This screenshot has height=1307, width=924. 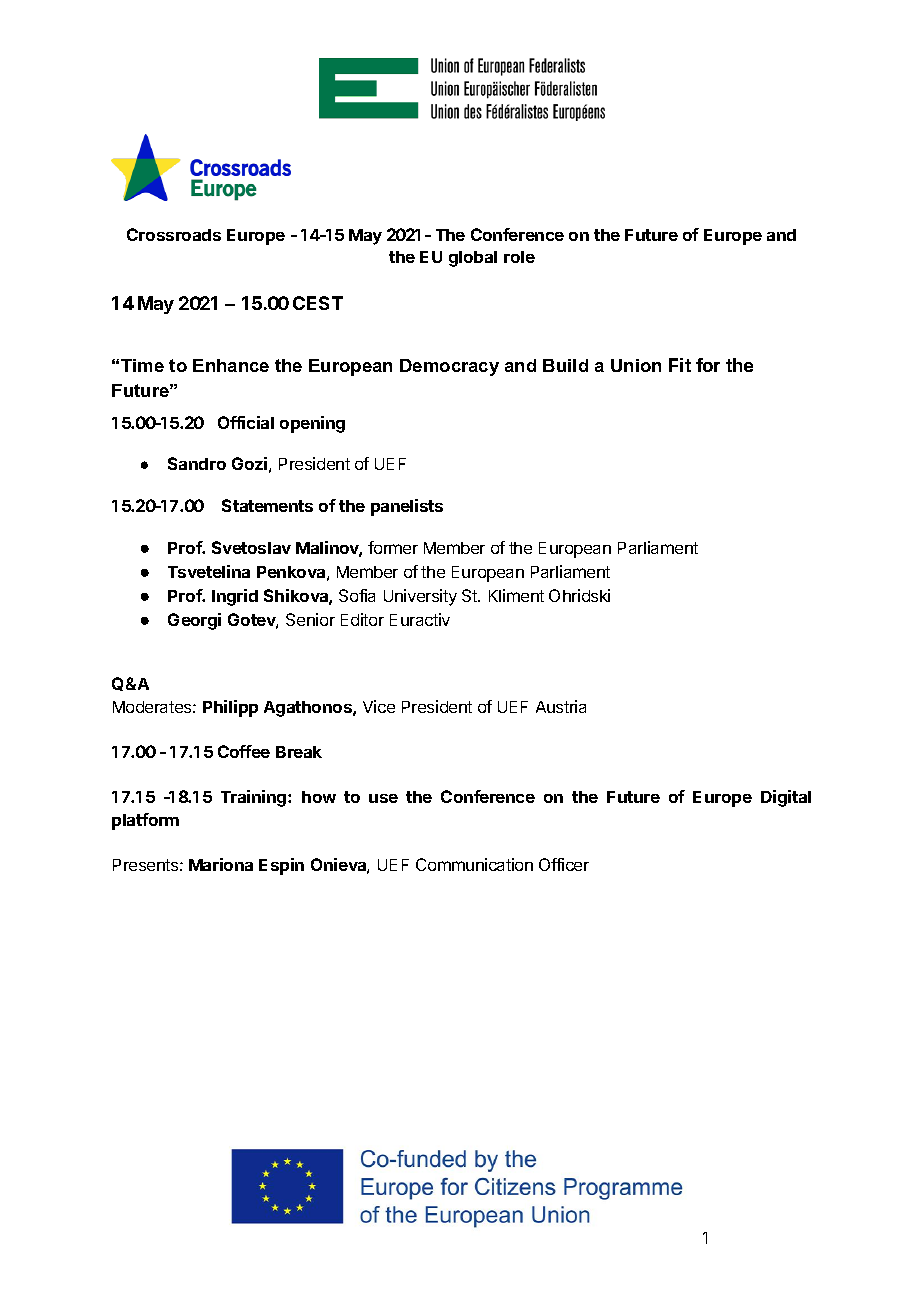 I want to click on Communication, so click(x=474, y=864).
